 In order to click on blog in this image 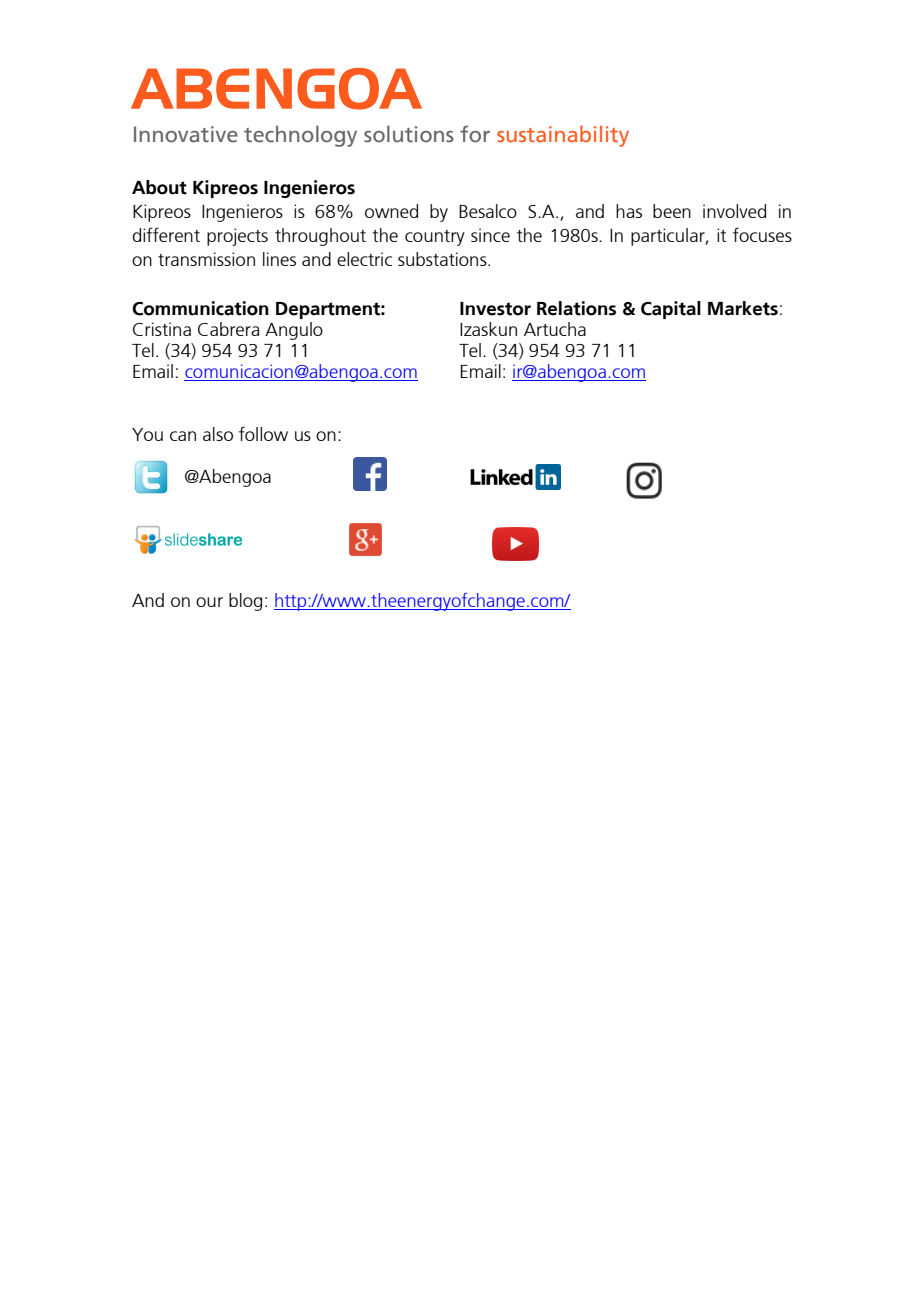, I will do `click(245, 602)`.
